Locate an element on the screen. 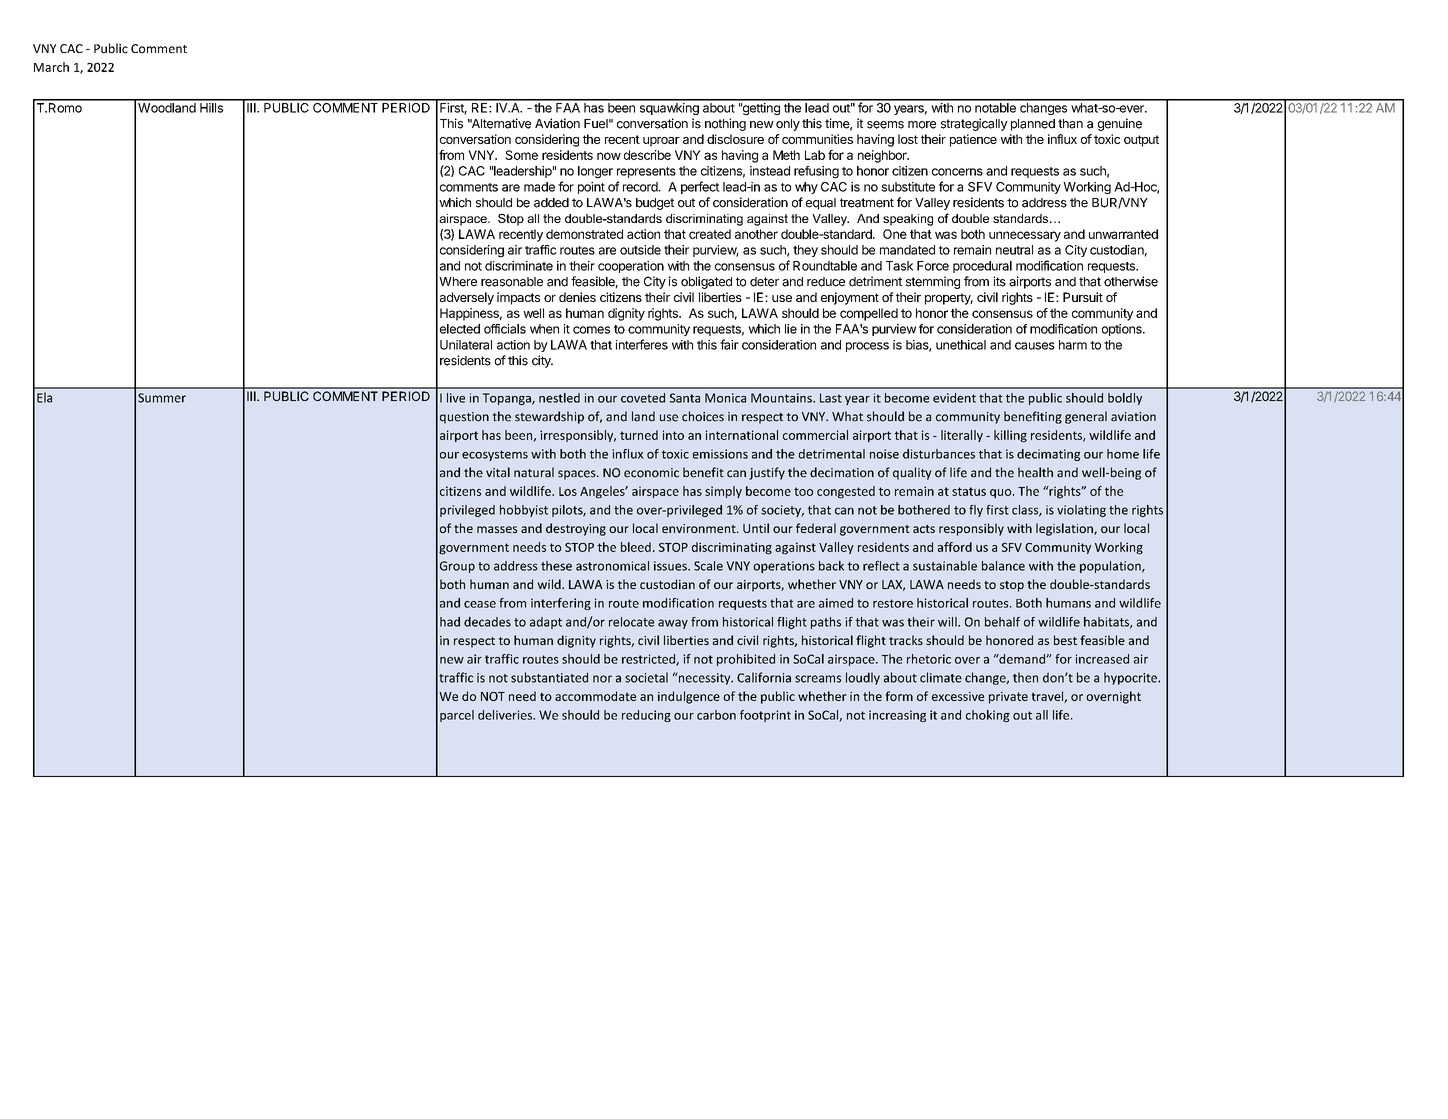 The width and height of the screenshot is (1448, 1119). reasonable is located at coordinates (512, 282).
